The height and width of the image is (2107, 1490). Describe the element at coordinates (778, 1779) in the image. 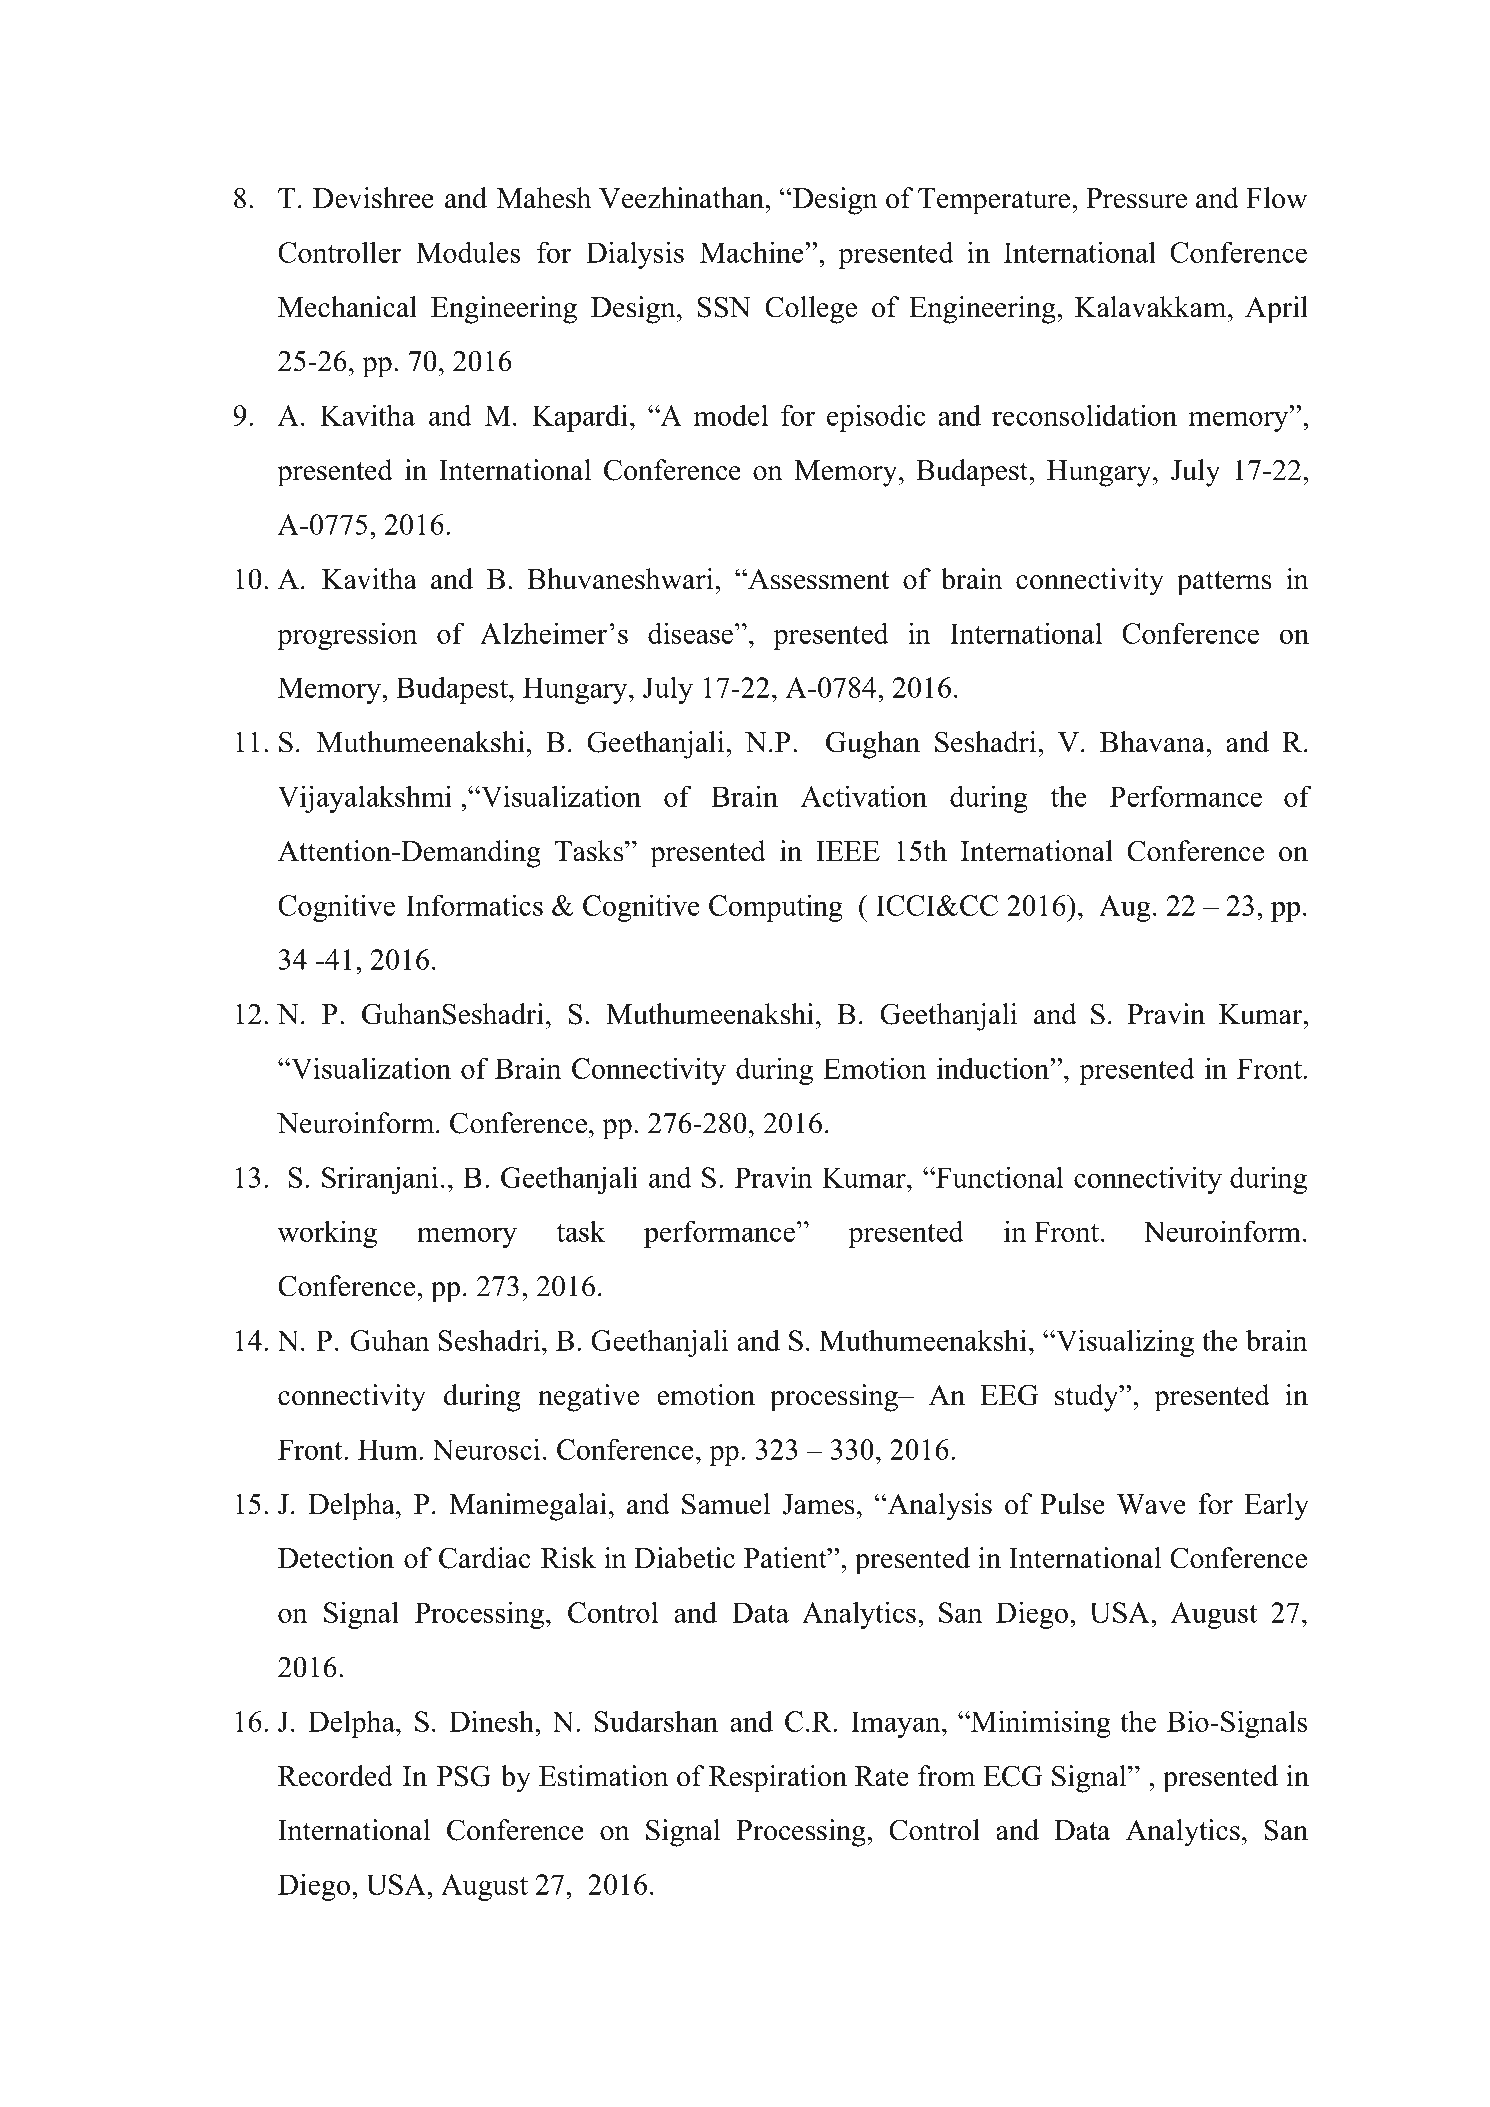

I see `Respiration` at that location.
